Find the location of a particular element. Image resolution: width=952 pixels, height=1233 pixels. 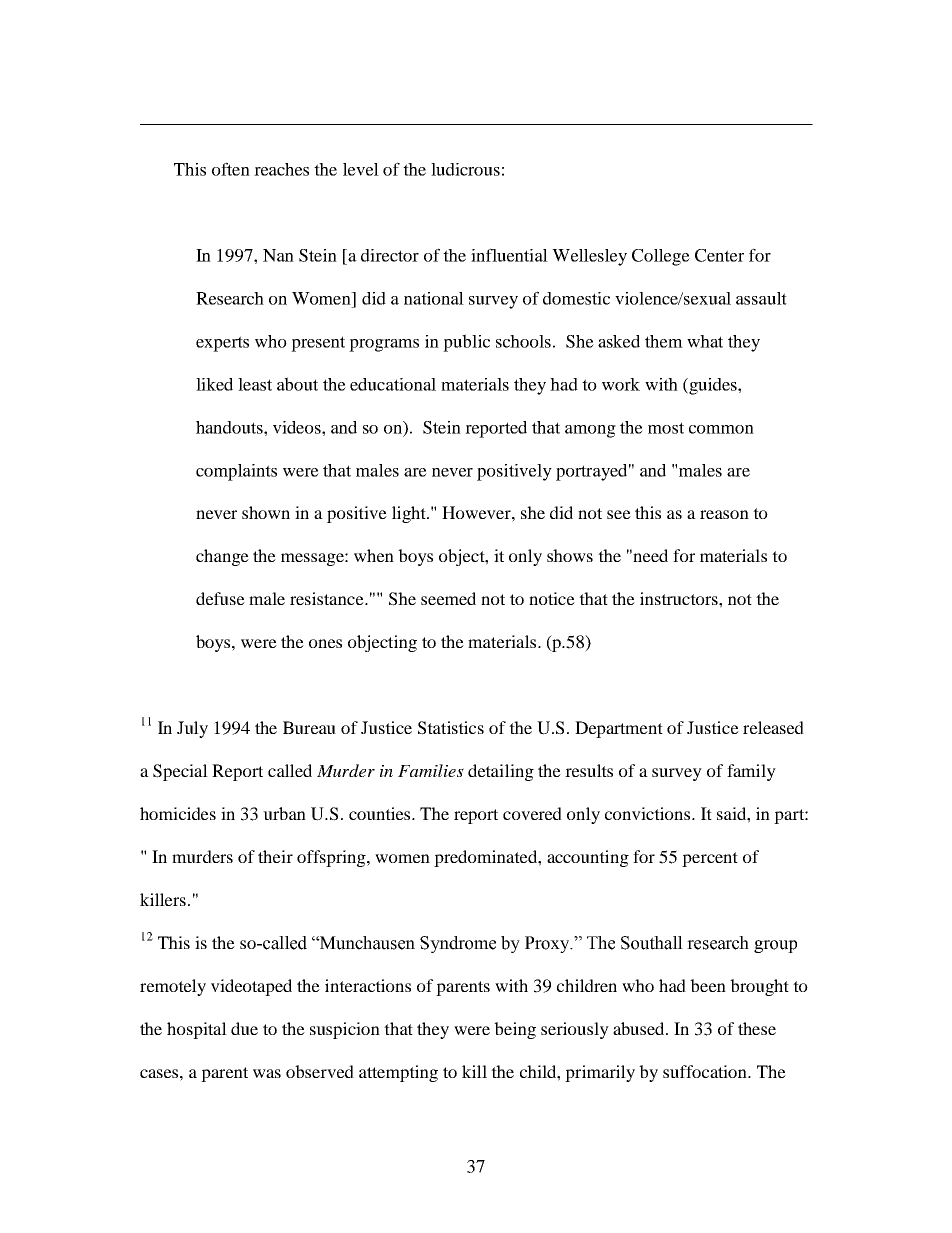

family is located at coordinates (751, 772).
